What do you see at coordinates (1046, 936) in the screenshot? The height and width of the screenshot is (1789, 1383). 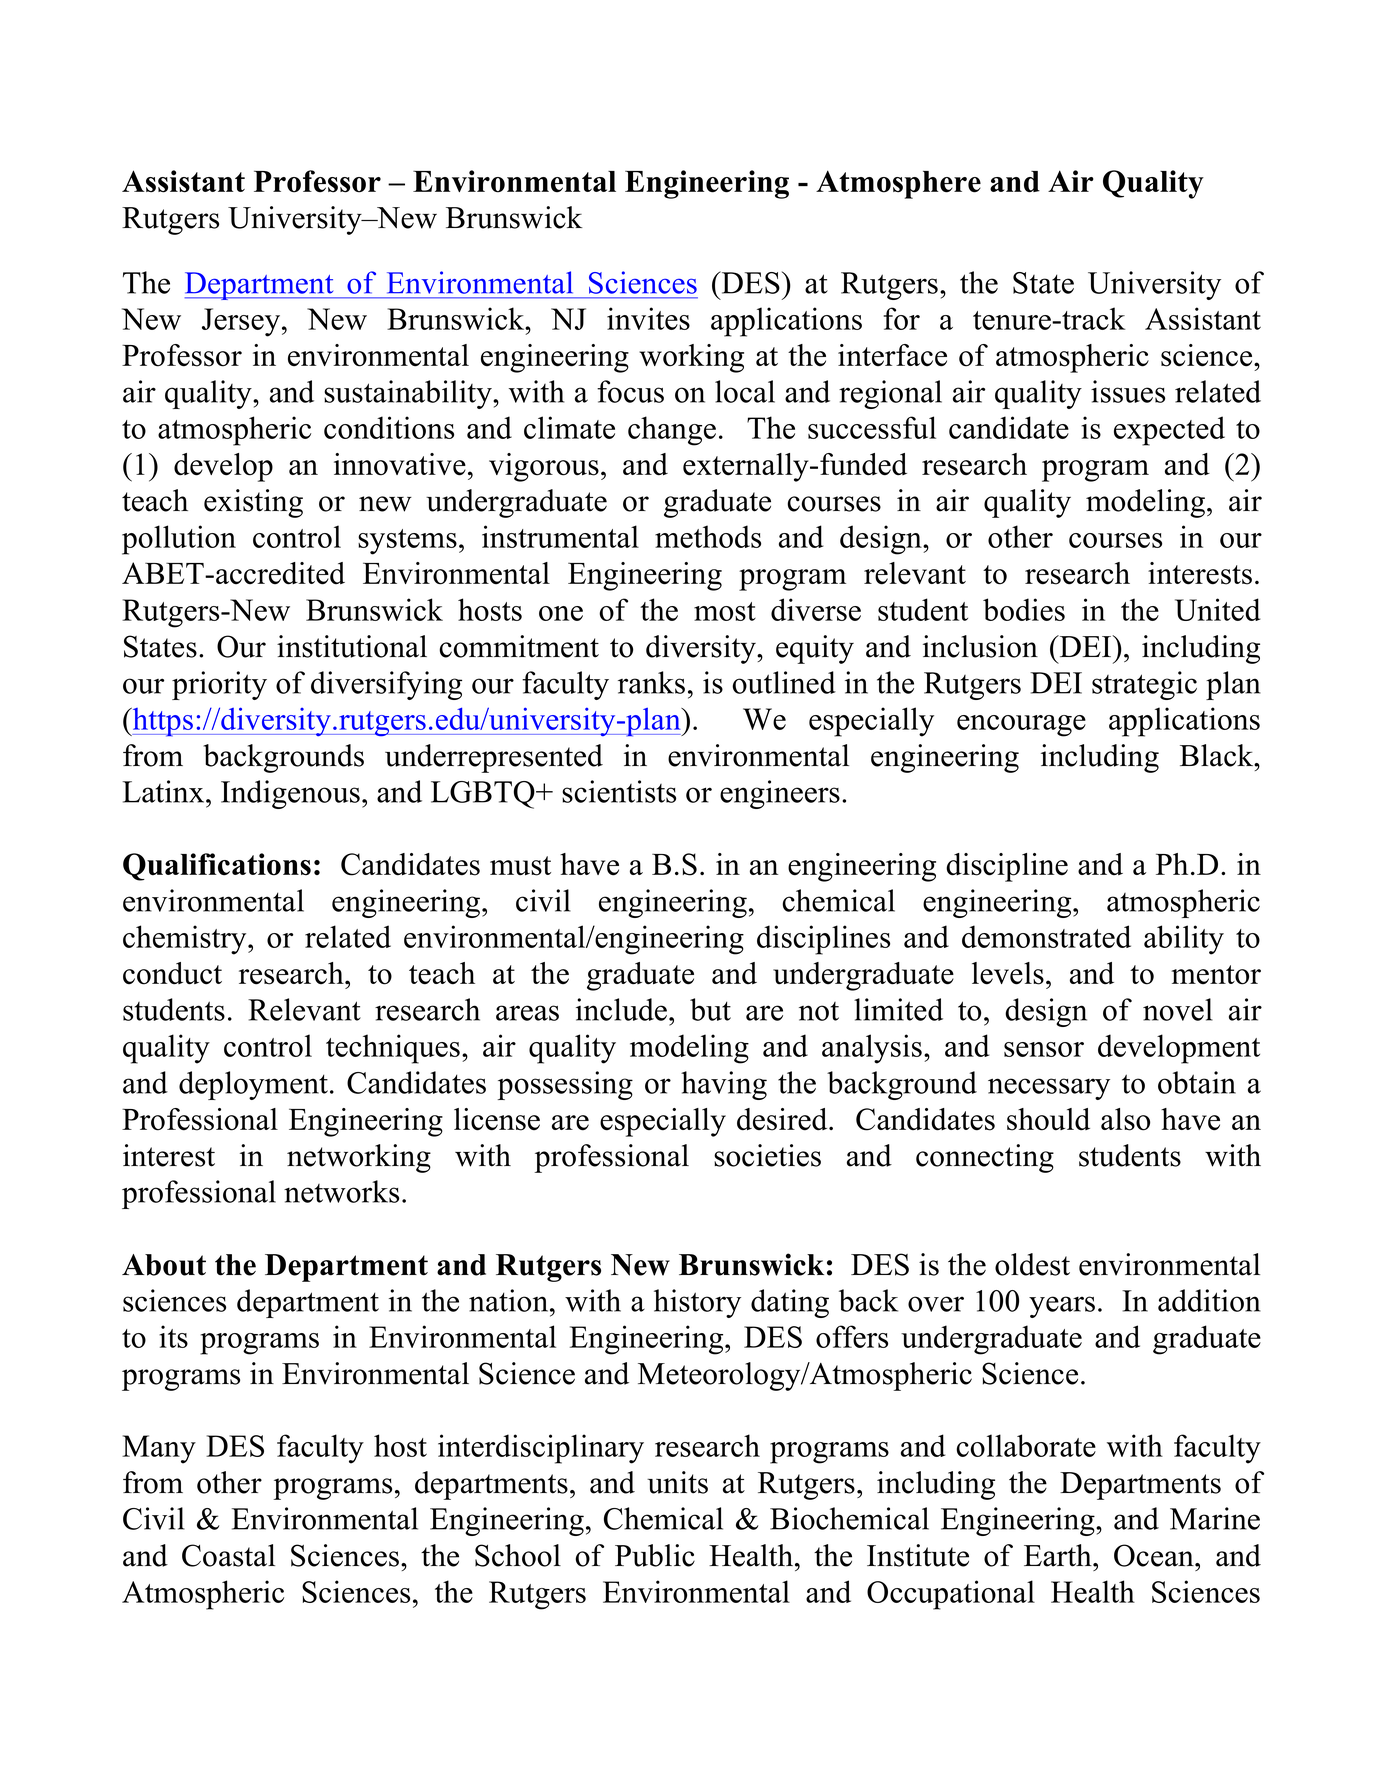 I see `demonstrated` at bounding box center [1046, 936].
